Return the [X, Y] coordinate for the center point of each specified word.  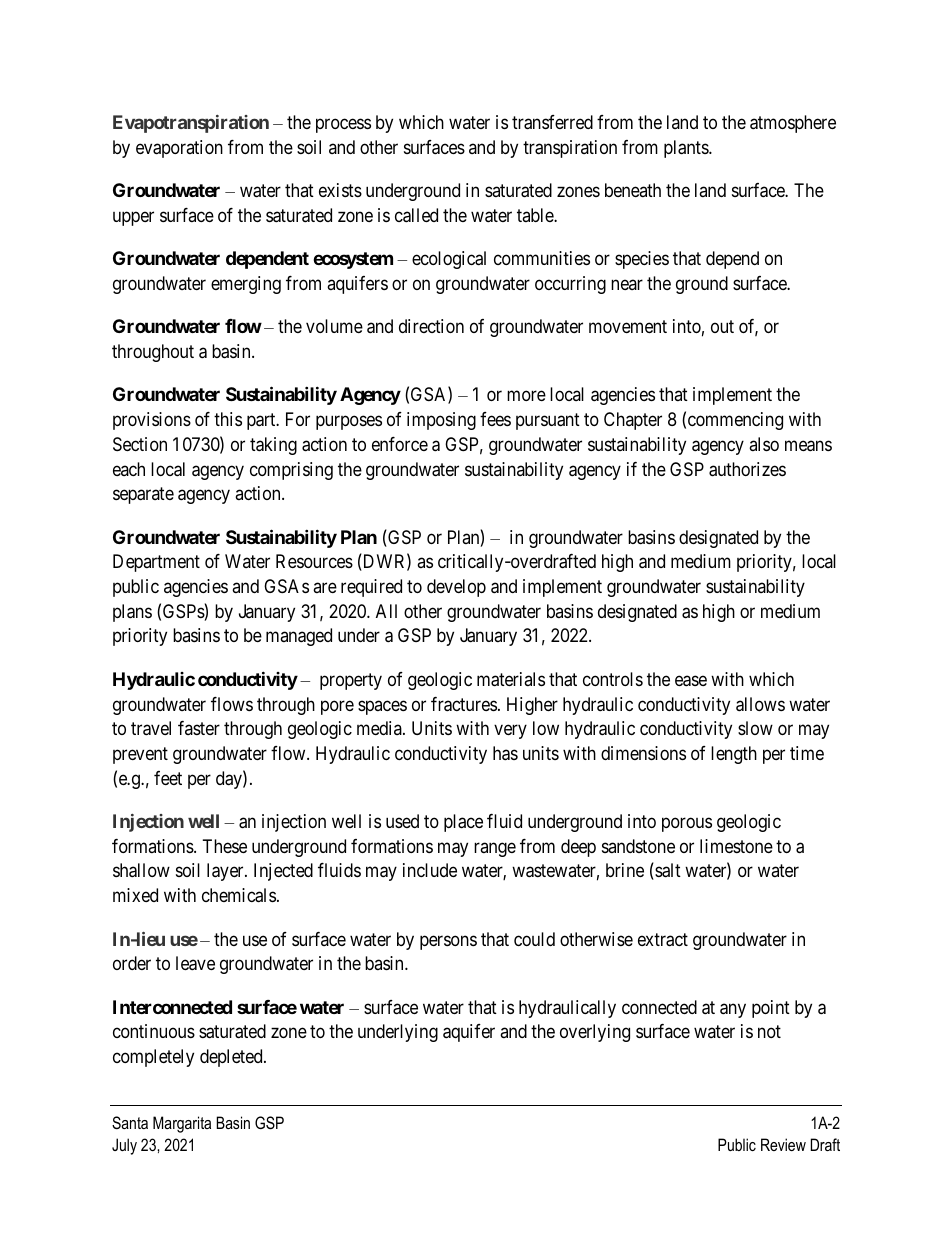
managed [299, 637]
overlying [595, 1033]
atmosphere [793, 124]
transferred [552, 122]
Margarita [182, 1124]
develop [456, 588]
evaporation [179, 149]
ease [691, 681]
